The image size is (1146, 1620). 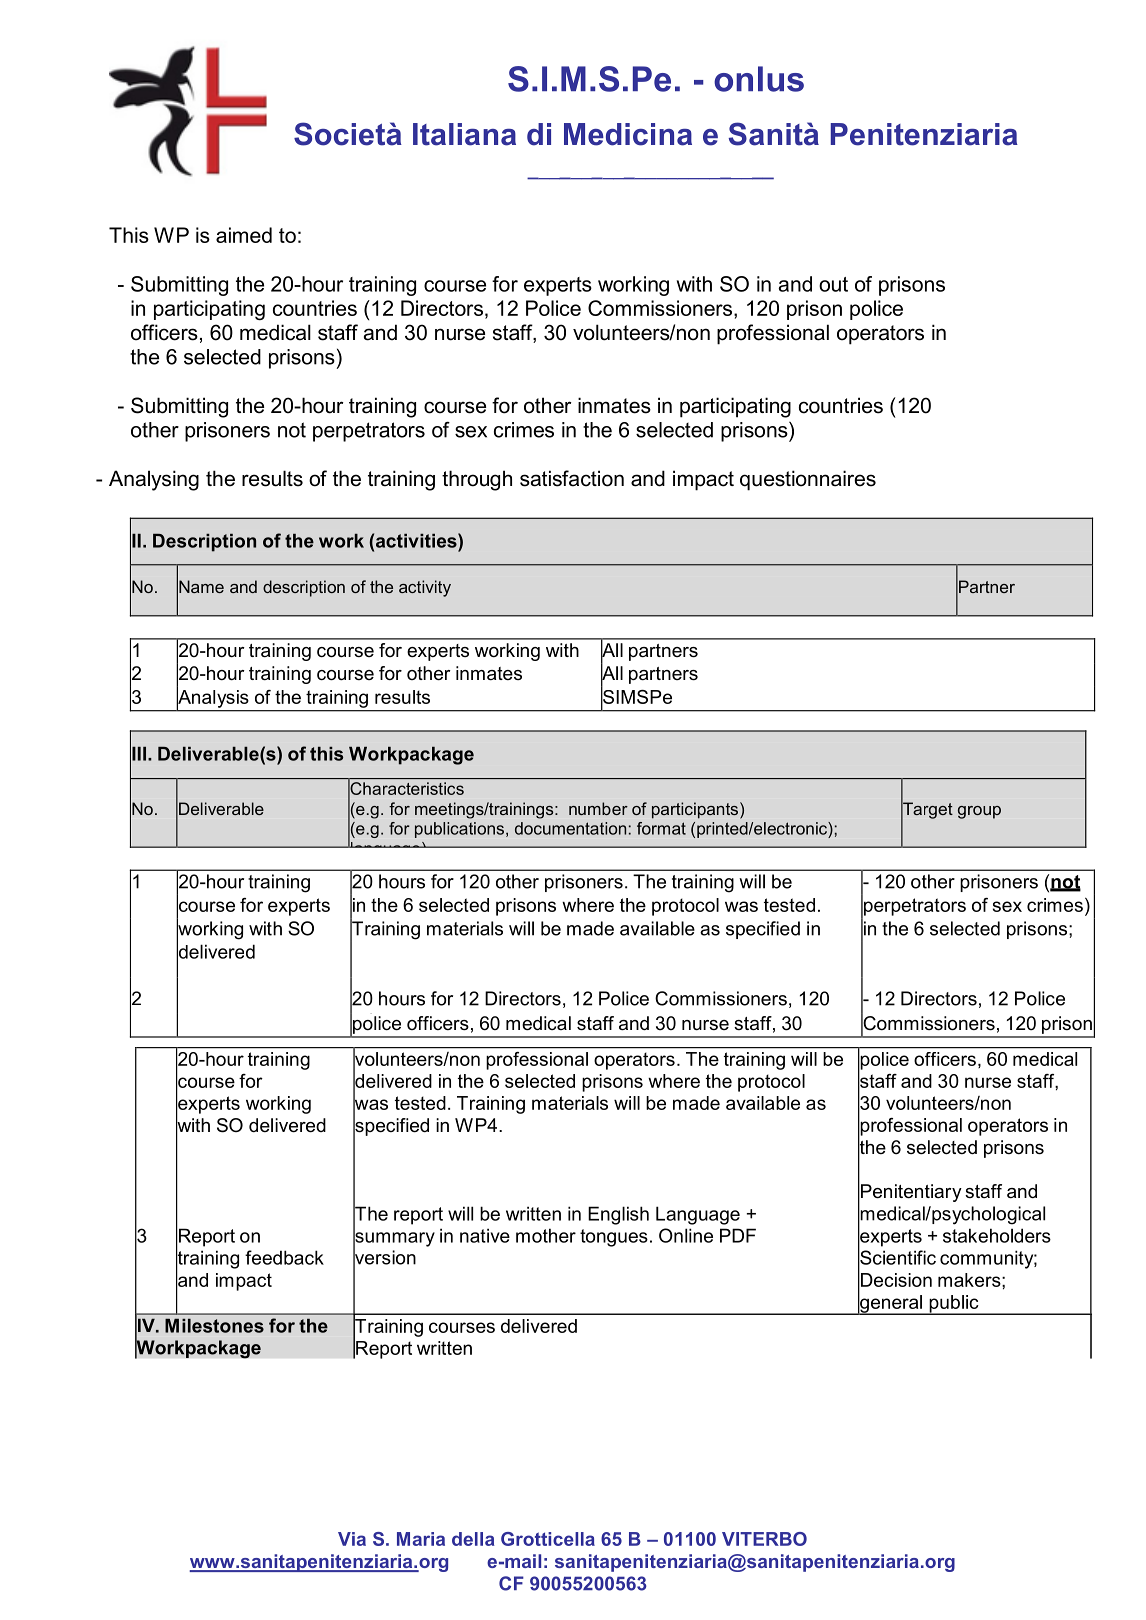 I want to click on out, so click(x=833, y=284).
